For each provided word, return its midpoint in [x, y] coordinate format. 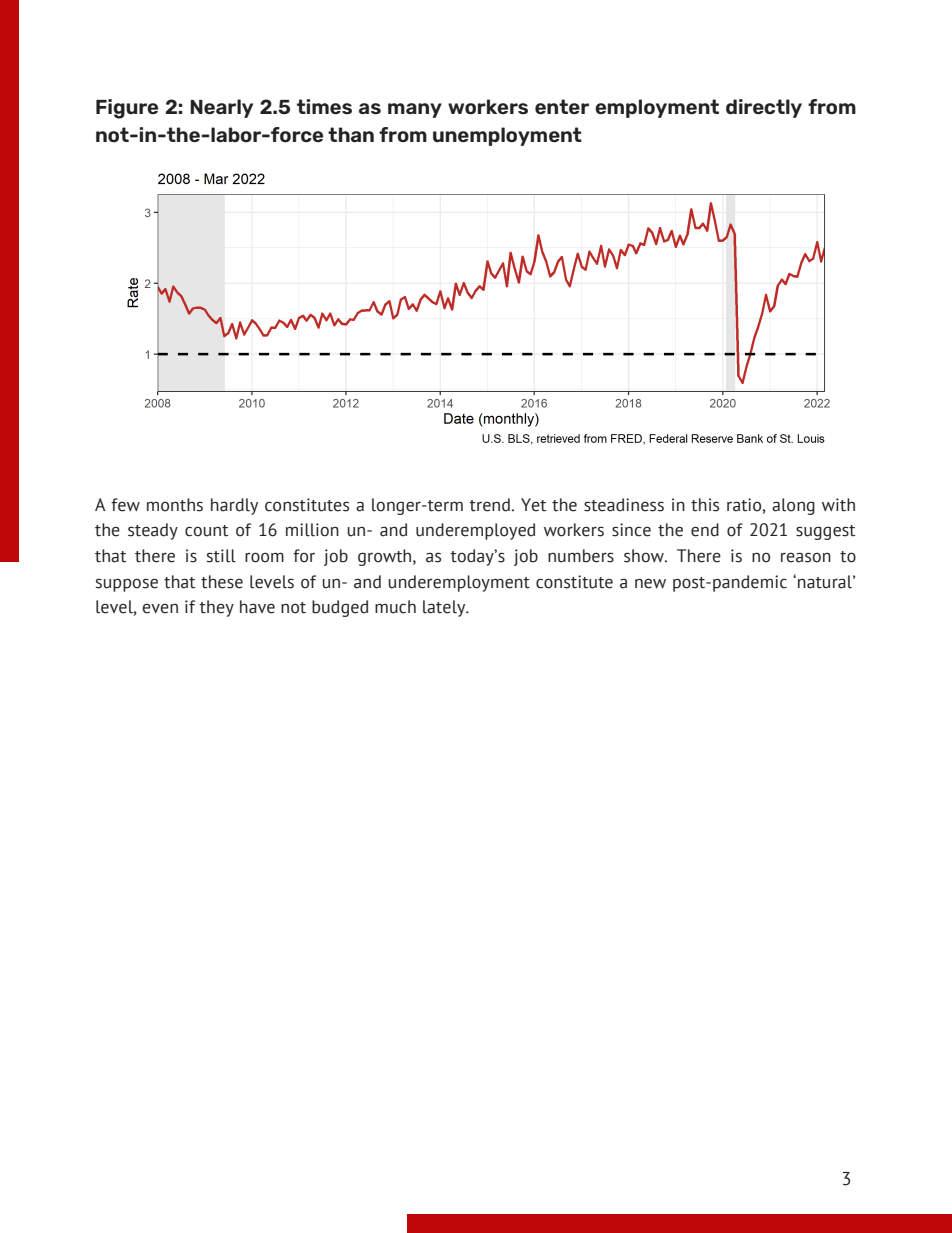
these [222, 582]
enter [562, 106]
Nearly [221, 108]
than [351, 134]
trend [489, 505]
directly [764, 108]
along [793, 506]
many [415, 110]
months [175, 505]
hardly [234, 506]
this [705, 505]
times [324, 106]
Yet [533, 505]
